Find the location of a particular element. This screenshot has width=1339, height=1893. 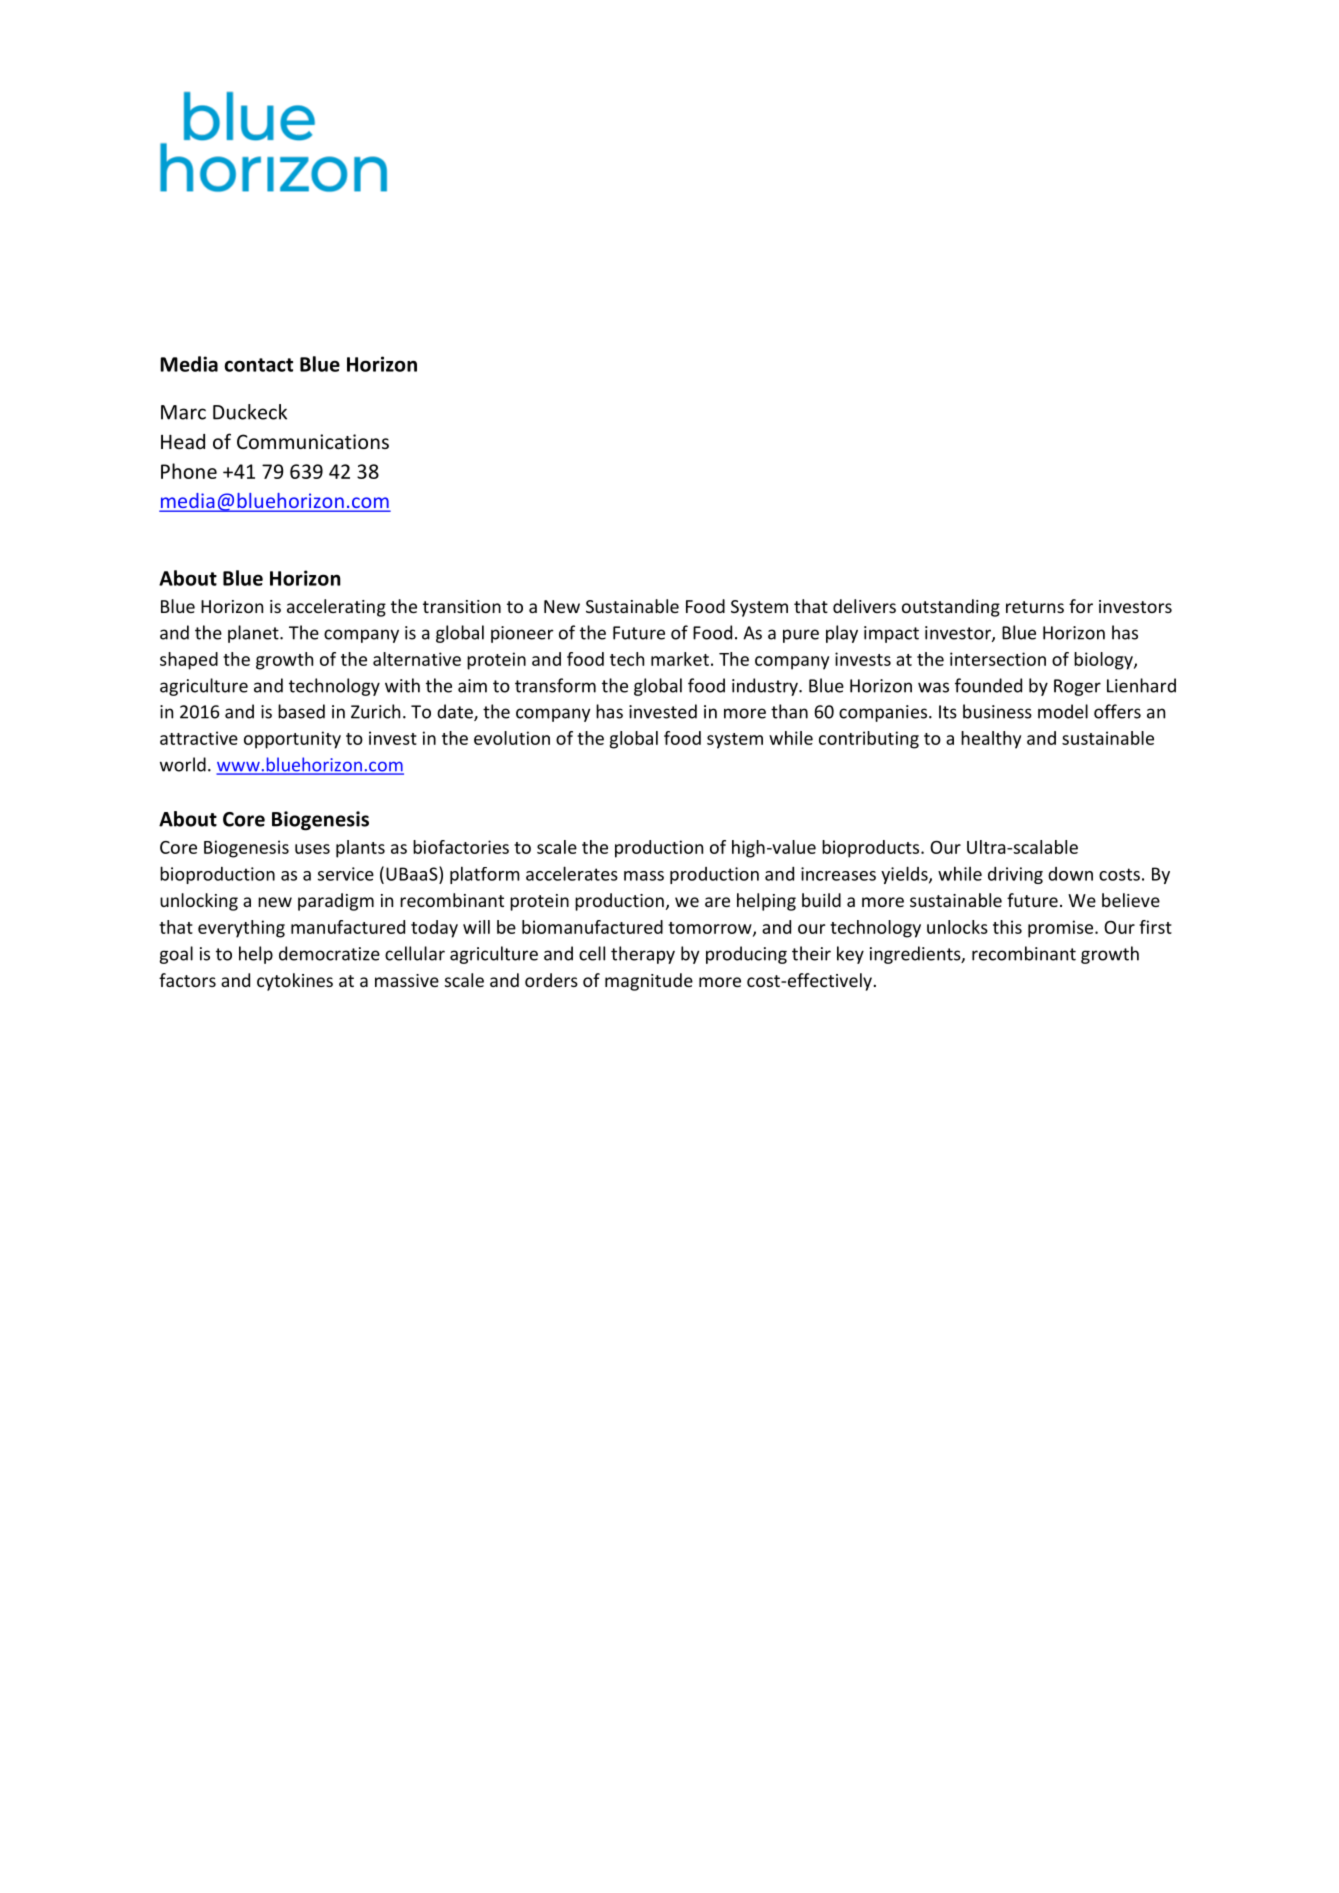

market is located at coordinates (680, 659).
